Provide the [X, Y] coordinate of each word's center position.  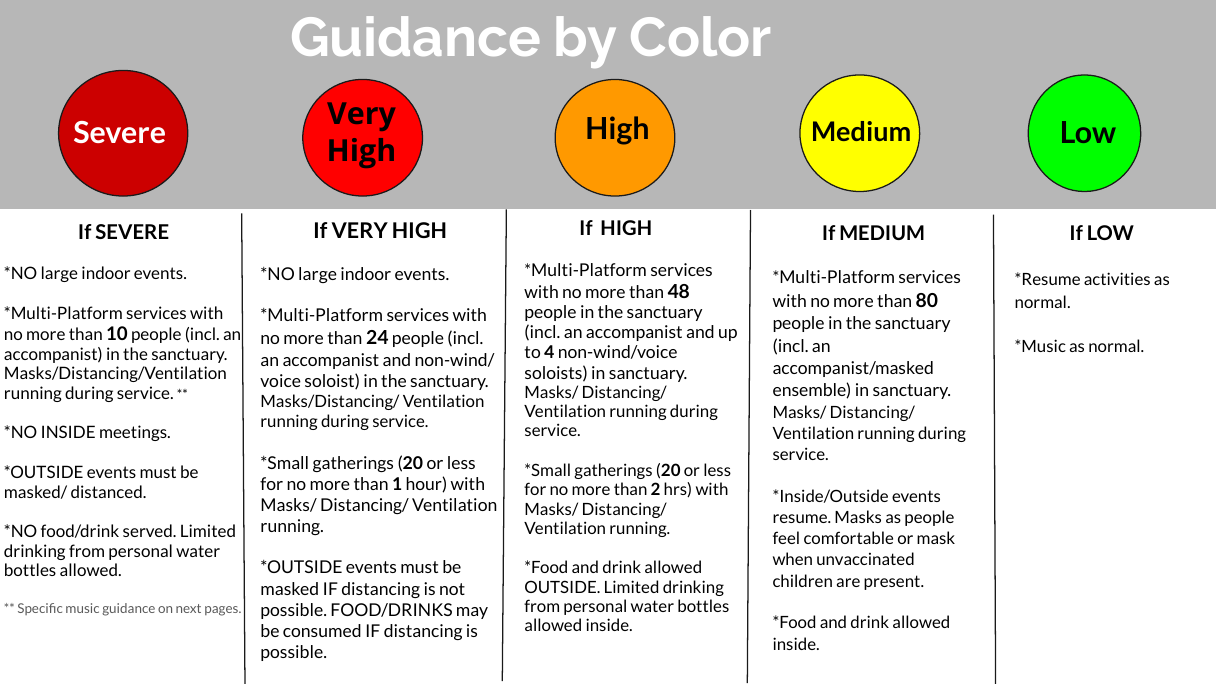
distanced [107, 491]
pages [222, 611]
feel [786, 537]
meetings [134, 433]
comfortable [848, 537]
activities [1117, 278]
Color [700, 36]
